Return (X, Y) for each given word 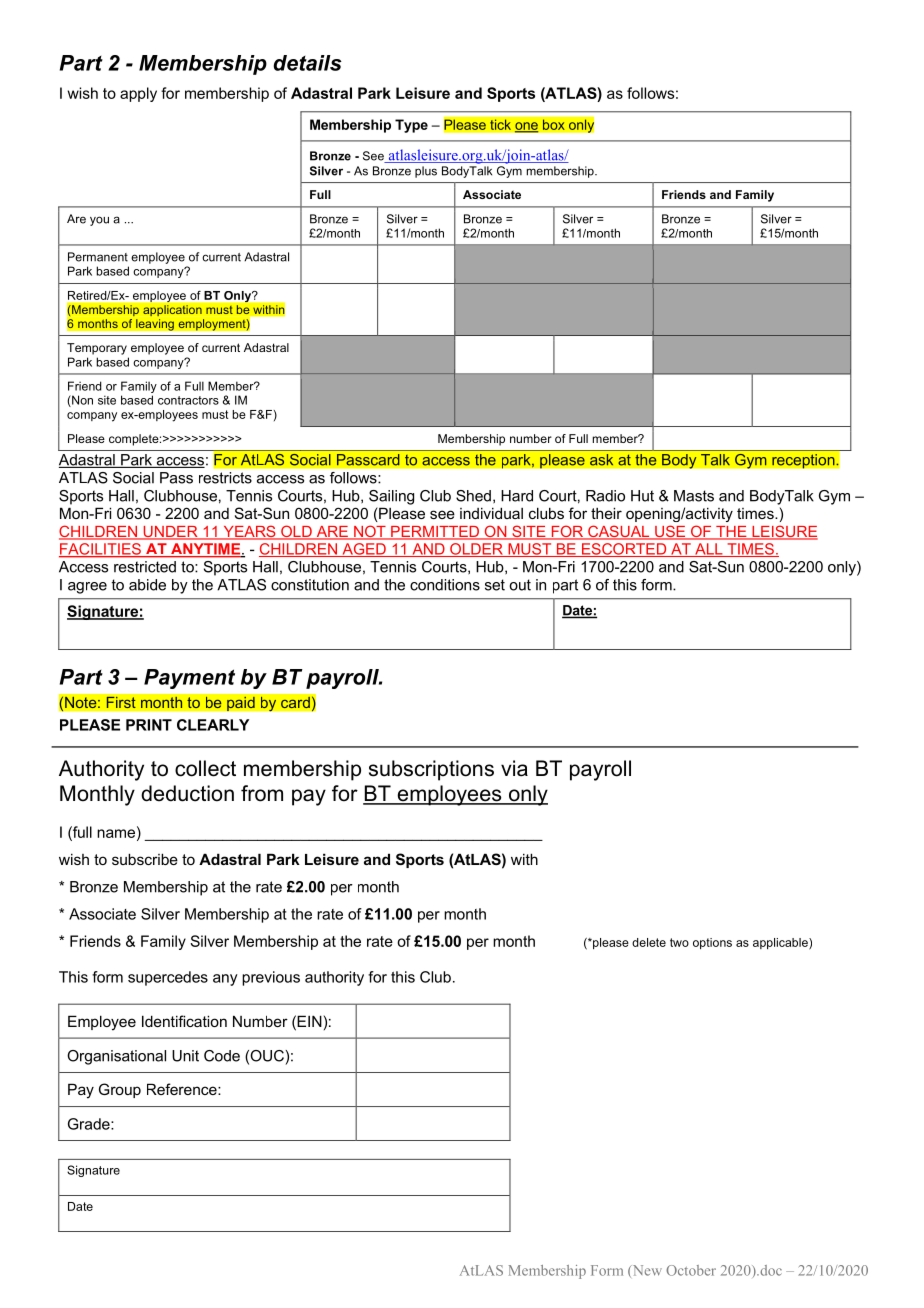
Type (411, 126)
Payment (189, 679)
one (526, 127)
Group (120, 1090)
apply (138, 94)
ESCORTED (624, 550)
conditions (445, 585)
